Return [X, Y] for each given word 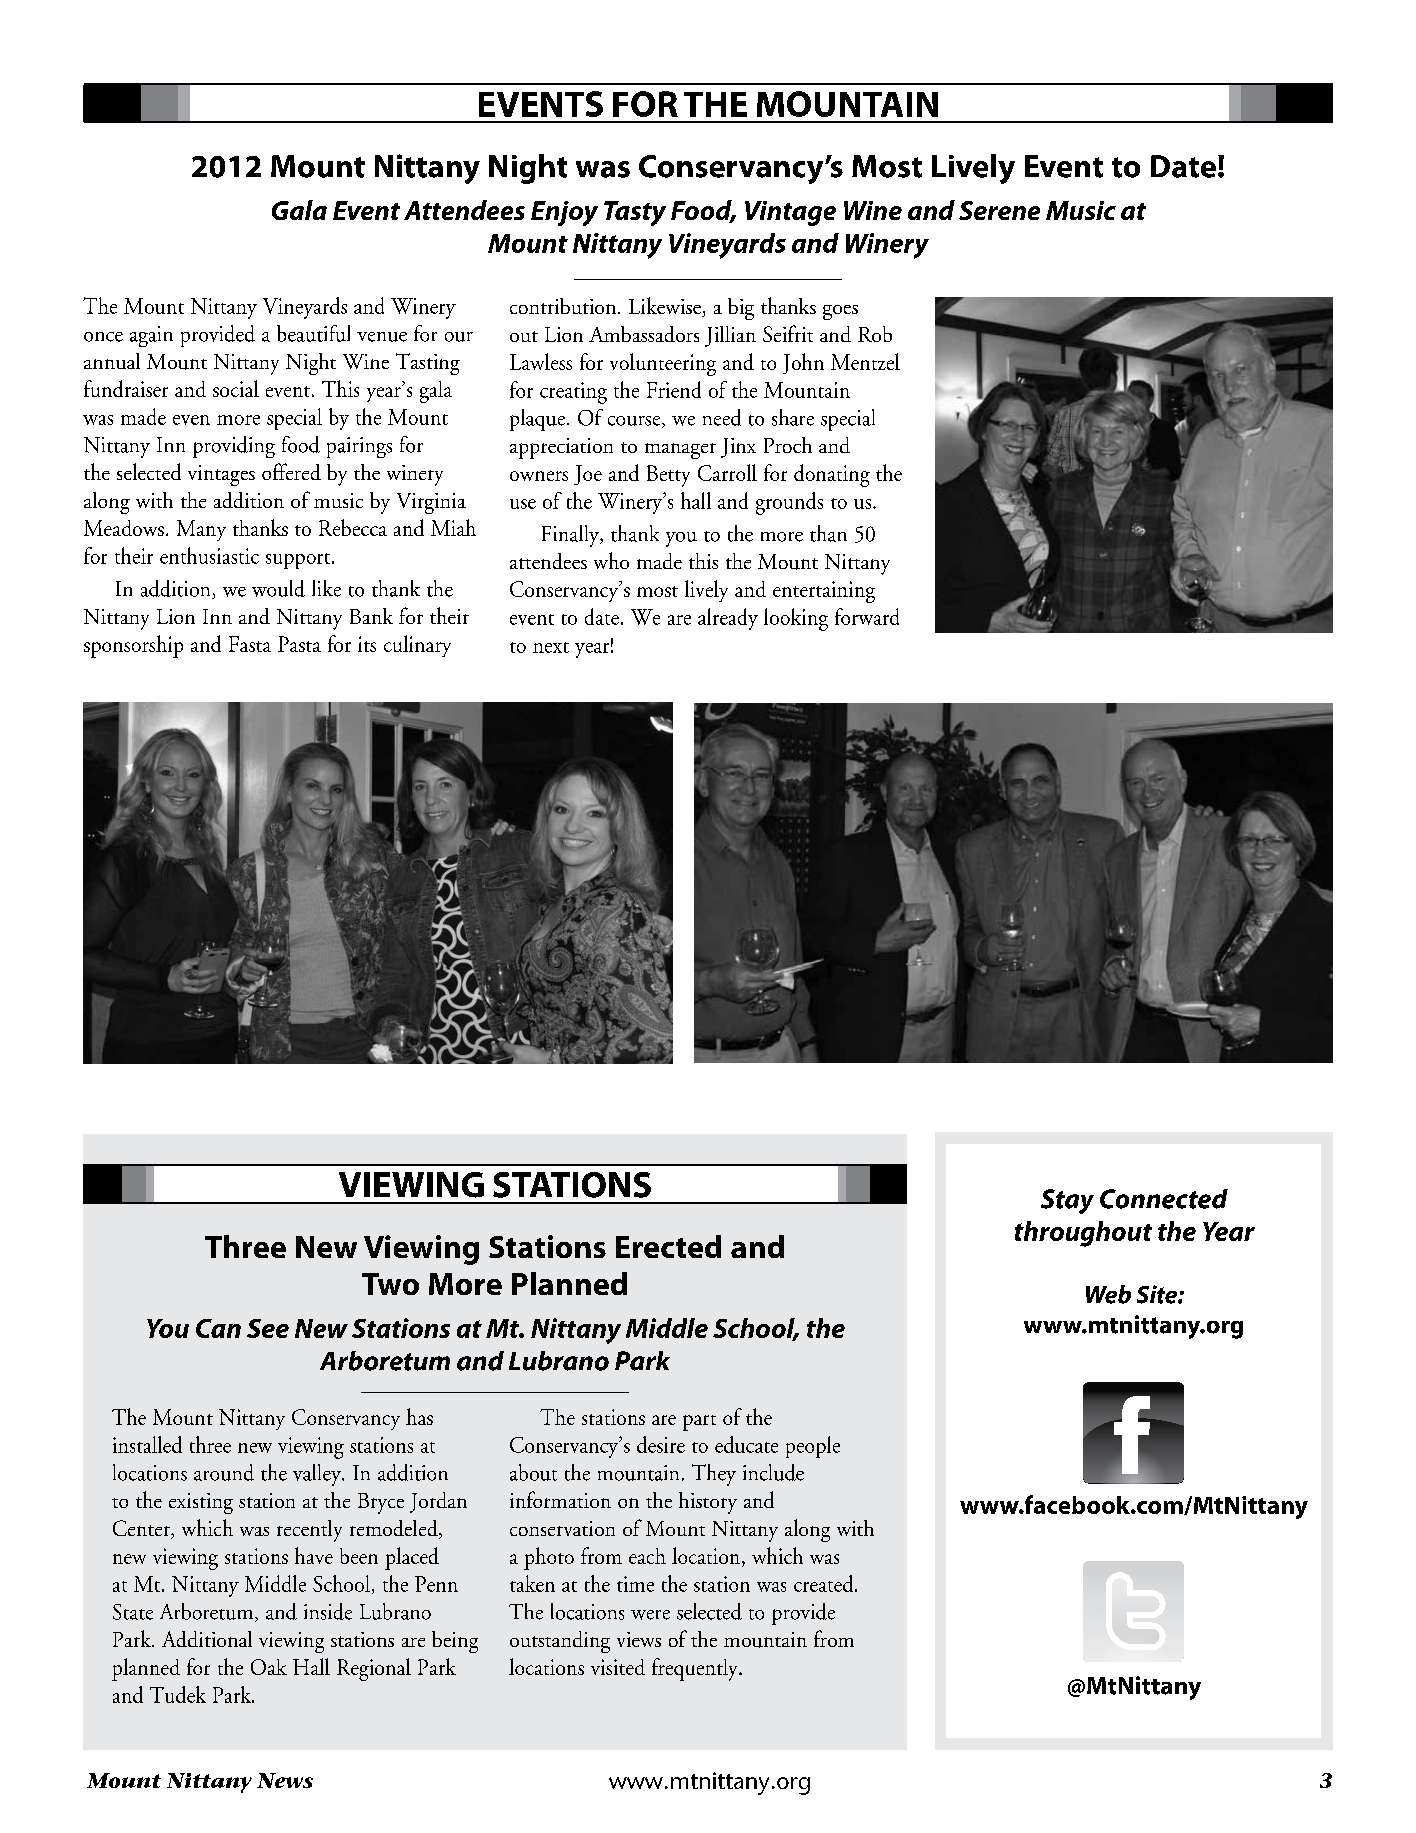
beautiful [313, 333]
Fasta [250, 644]
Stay [1067, 1201]
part [699, 1423]
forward [867, 616]
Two [390, 1284]
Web [1108, 1294]
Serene [999, 210]
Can [218, 1328]
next [551, 647]
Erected [668, 1246]
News [285, 1780]
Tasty [635, 213]
